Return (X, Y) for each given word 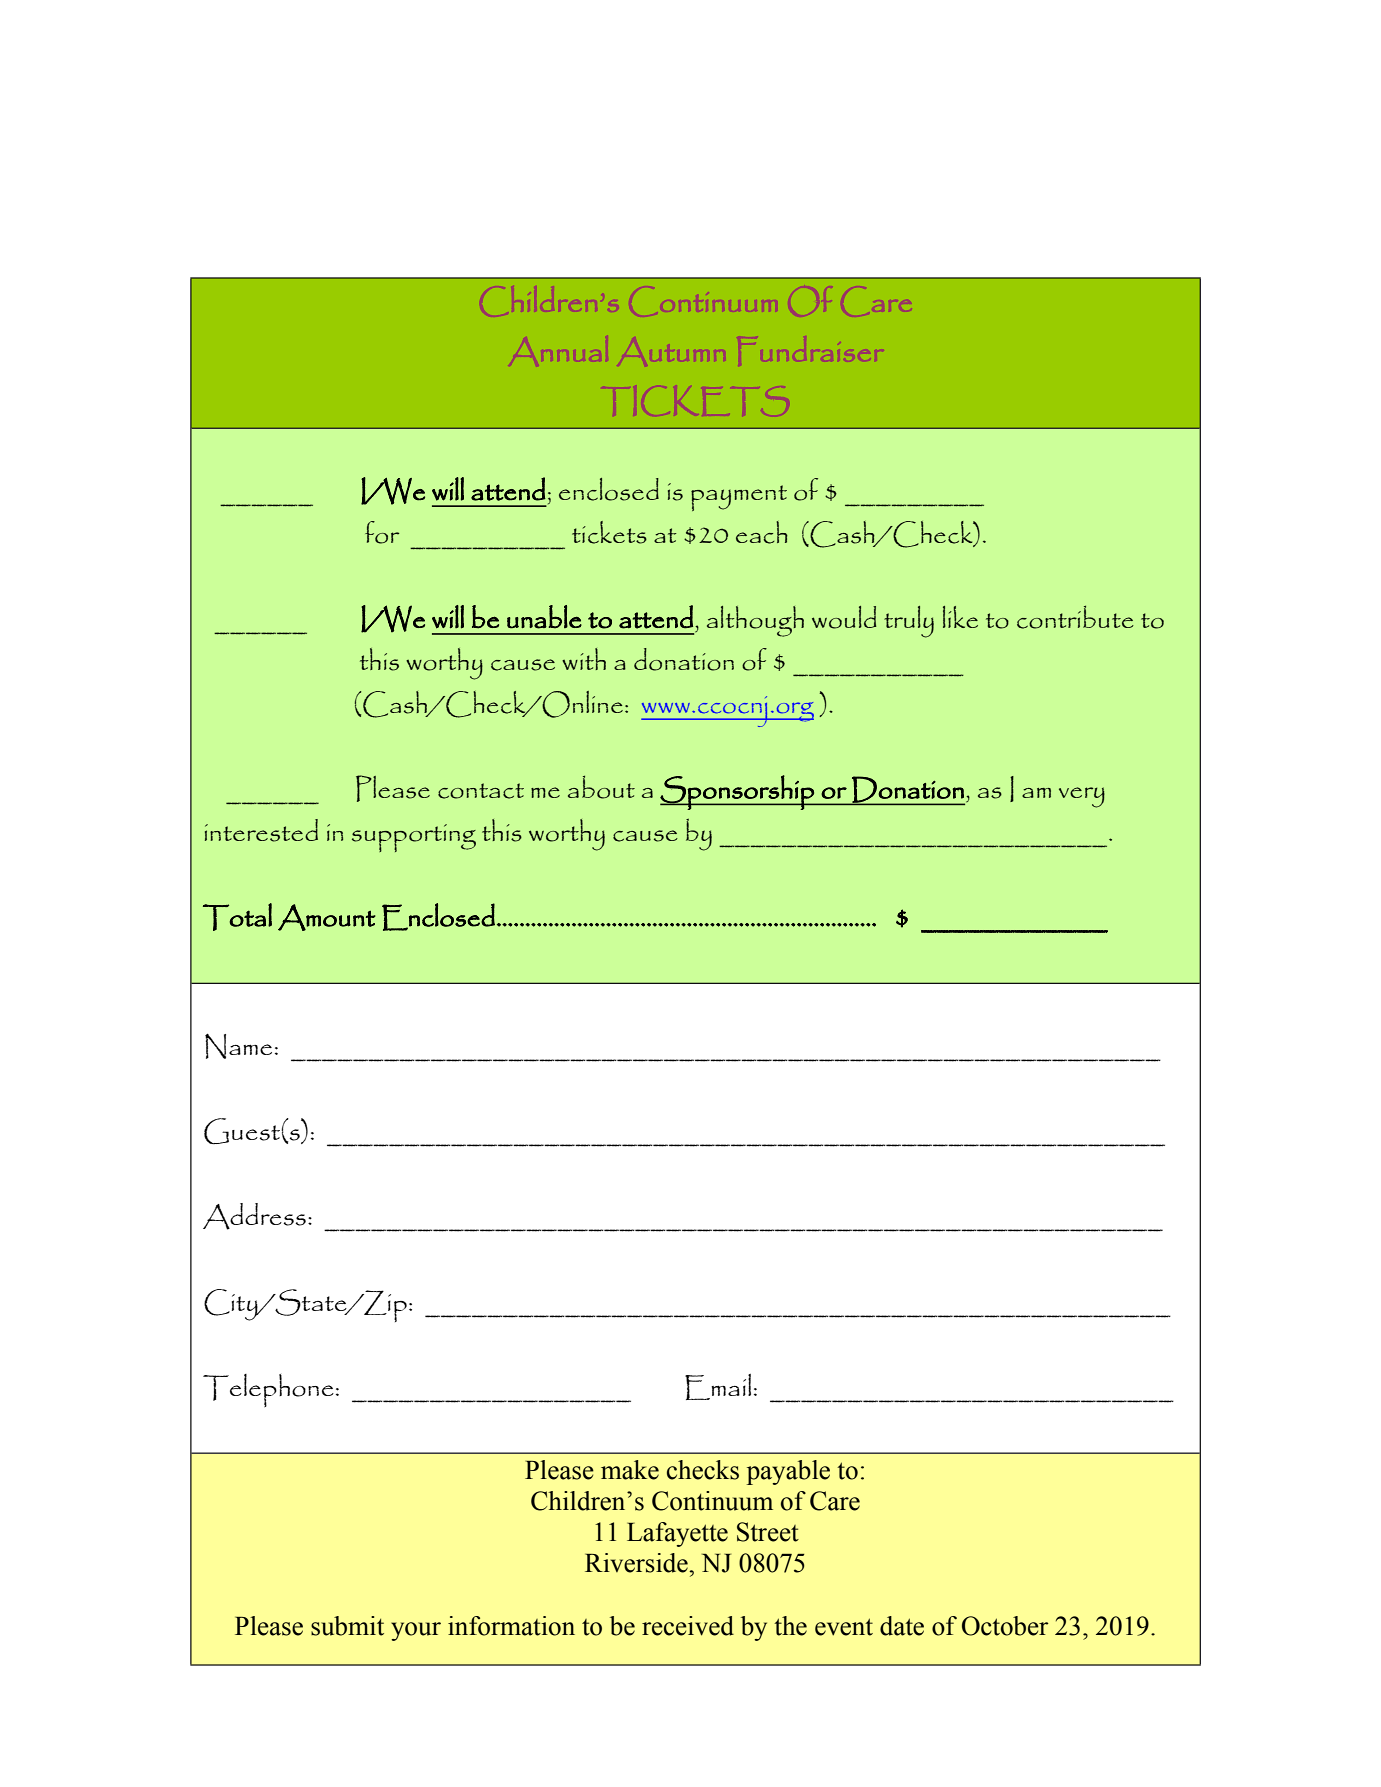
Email (718, 1387)
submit (347, 1626)
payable (788, 1472)
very (1082, 797)
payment (739, 498)
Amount (327, 917)
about (601, 787)
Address (254, 1216)
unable (544, 617)
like (960, 617)
